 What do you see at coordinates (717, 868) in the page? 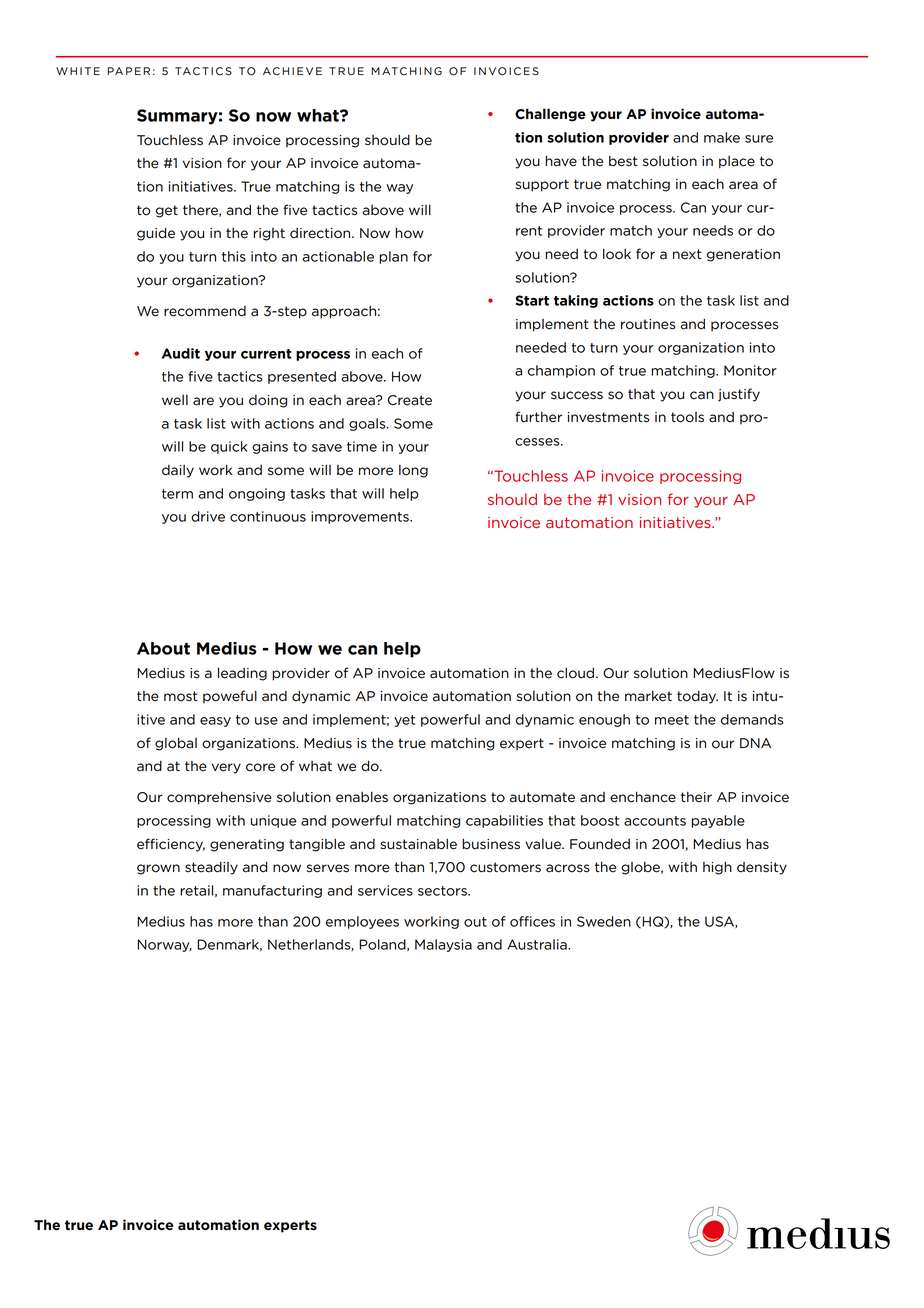
I see `high` at bounding box center [717, 868].
